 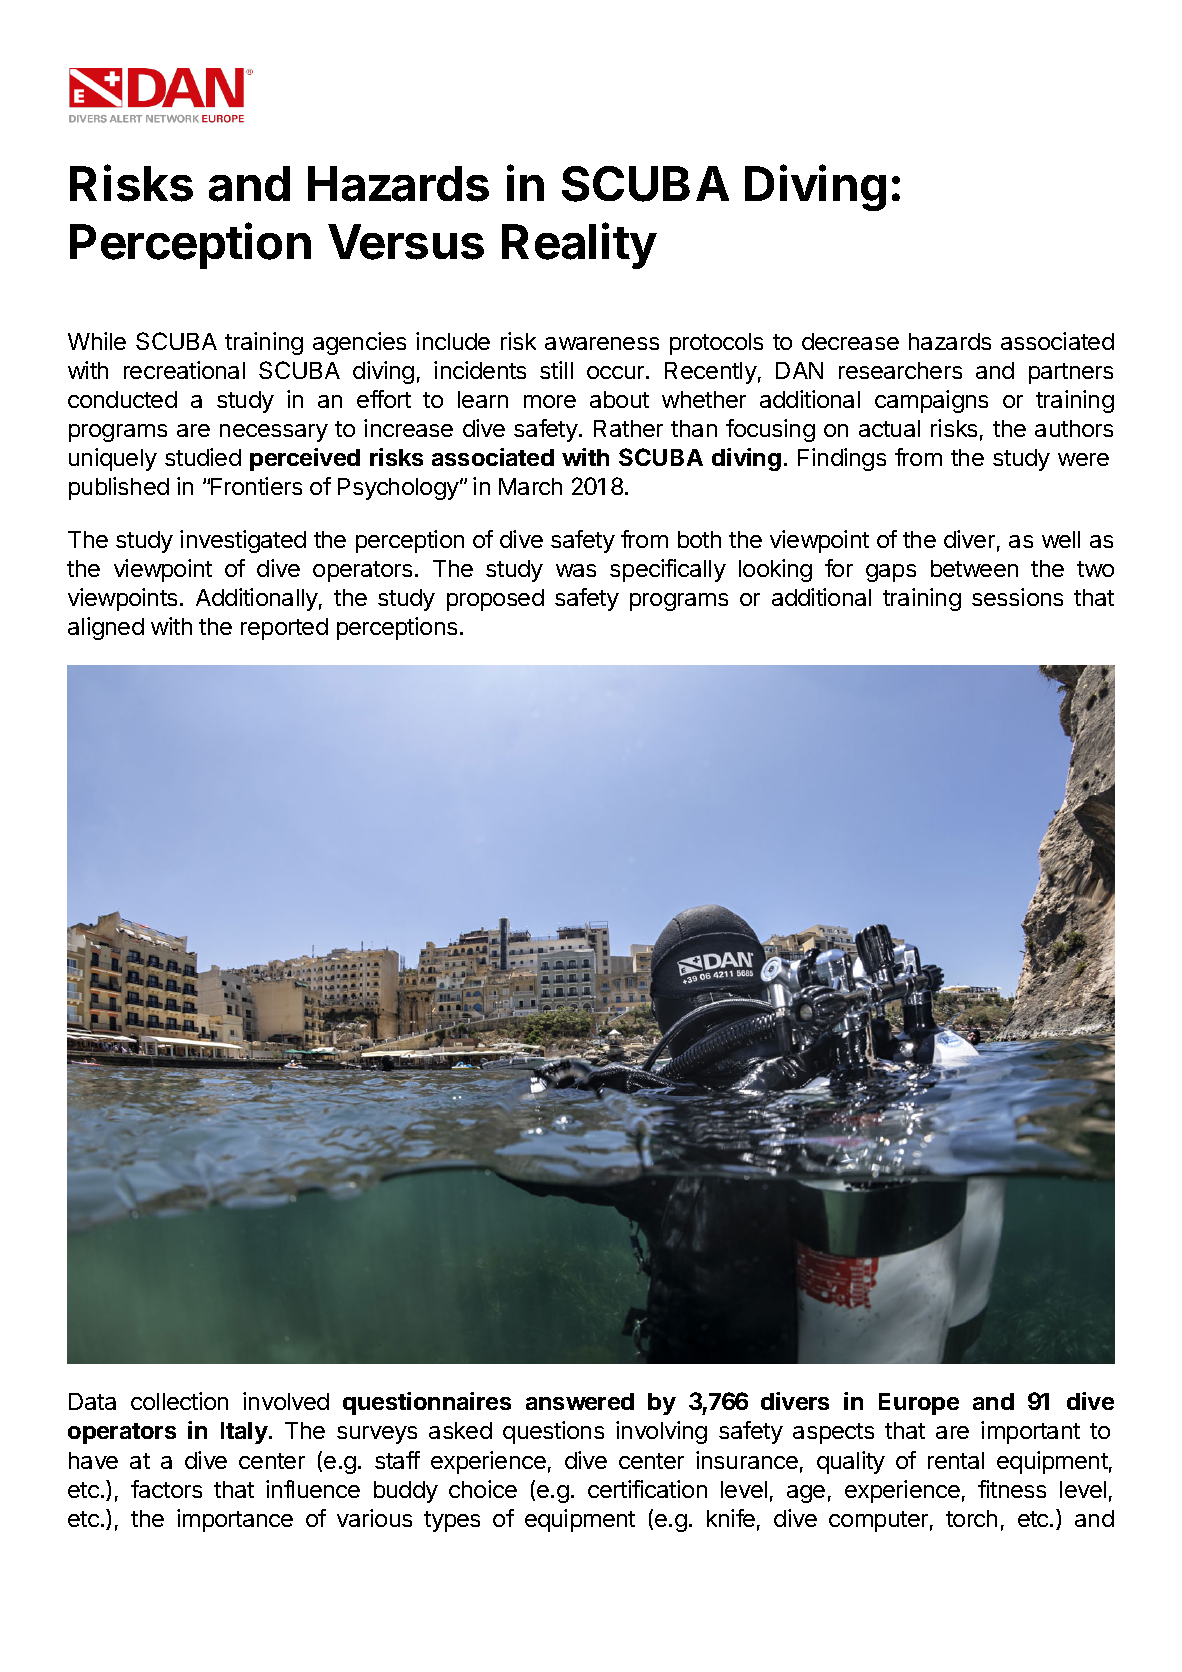 What do you see at coordinates (166, 1489) in the screenshot?
I see `factors` at bounding box center [166, 1489].
